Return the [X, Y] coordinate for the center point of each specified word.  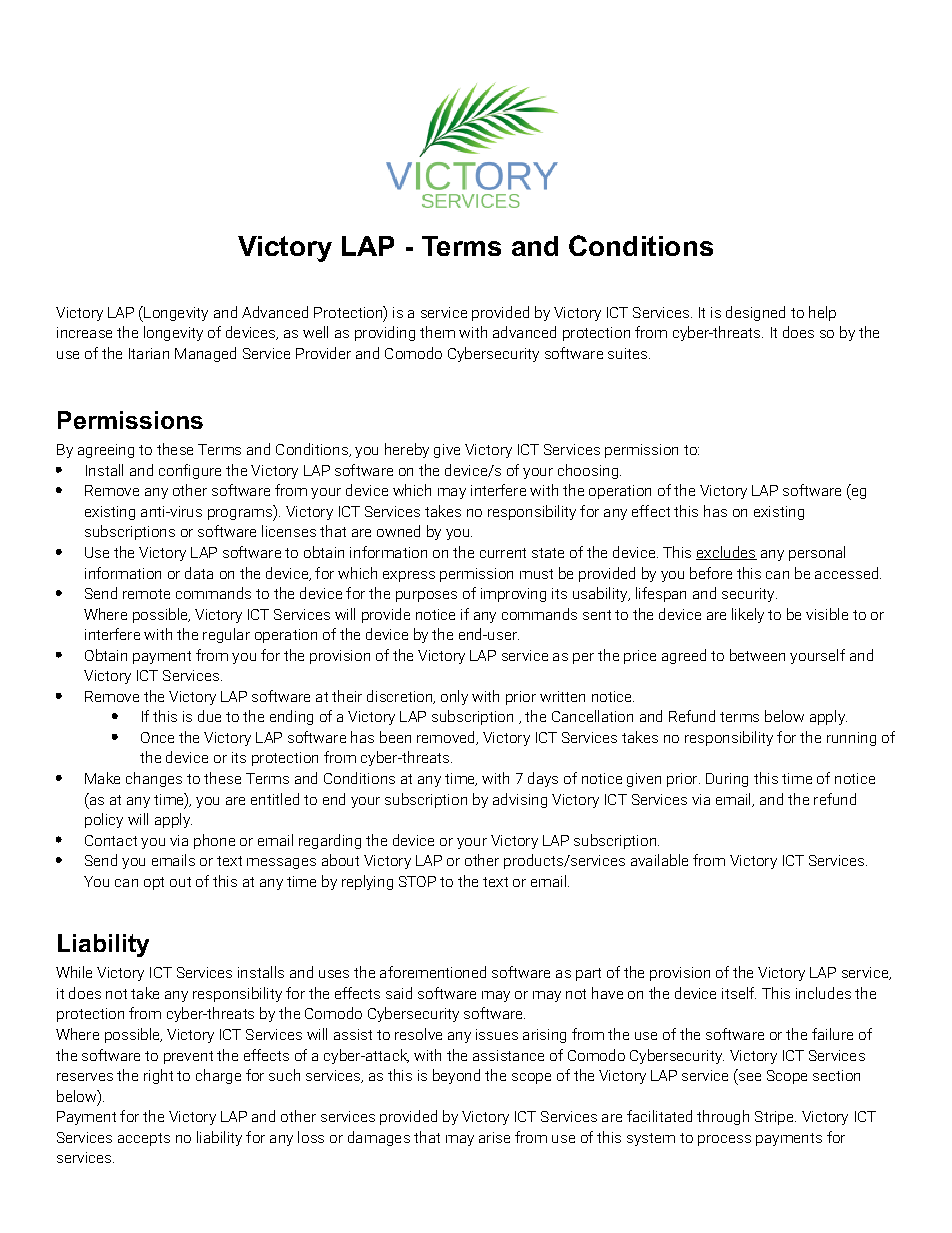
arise [494, 1137]
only [454, 697]
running [851, 739]
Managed [205, 354]
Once [157, 737]
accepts [144, 1139]
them [437, 332]
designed [755, 313]
